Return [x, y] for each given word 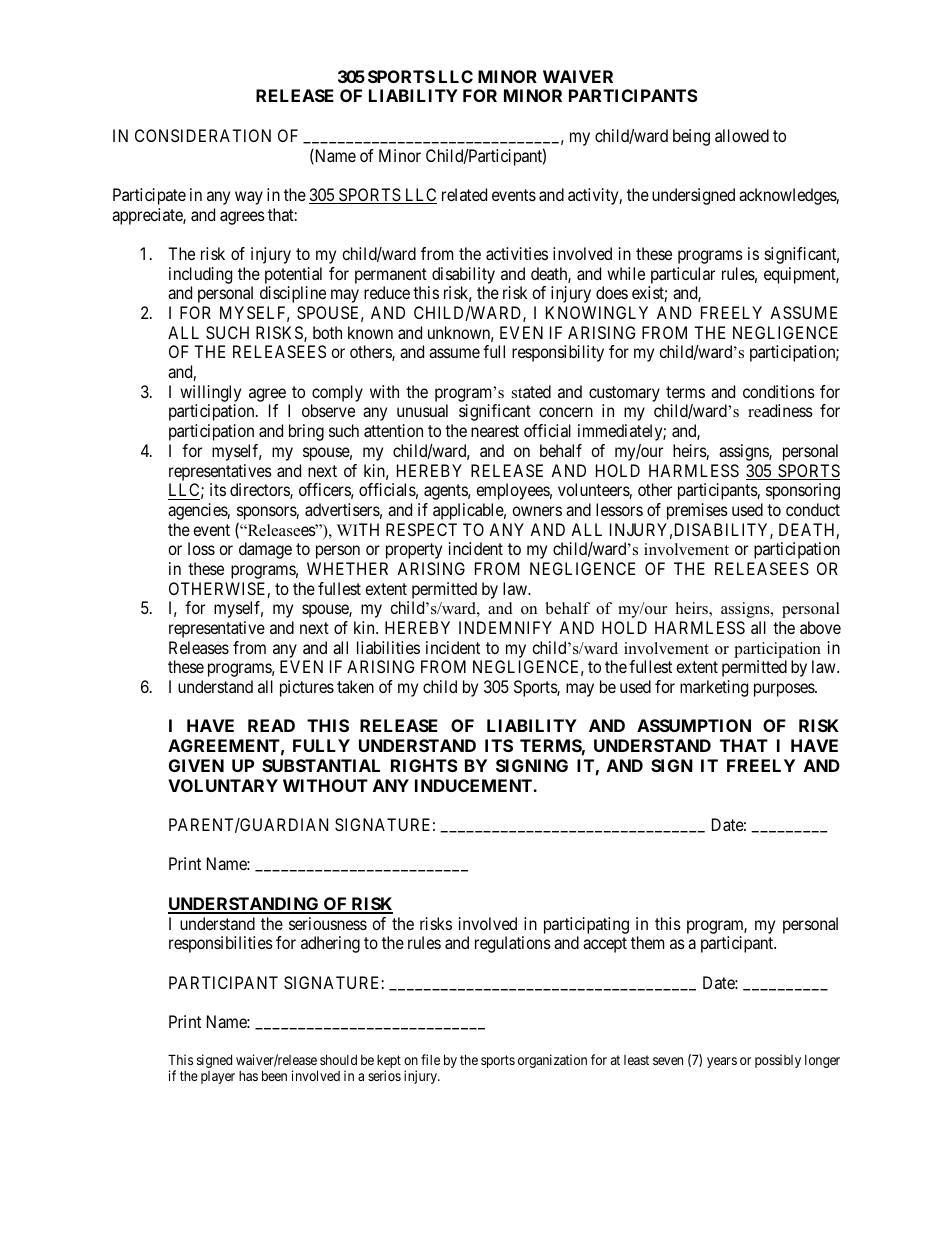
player [218, 1077]
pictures [307, 688]
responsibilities [221, 944]
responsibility [558, 353]
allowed [742, 135]
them [647, 942]
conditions [779, 391]
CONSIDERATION [203, 135]
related [464, 194]
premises [697, 511]
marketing [714, 688]
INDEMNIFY [505, 627]
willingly [210, 395]
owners [537, 511]
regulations [513, 944]
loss [201, 548]
